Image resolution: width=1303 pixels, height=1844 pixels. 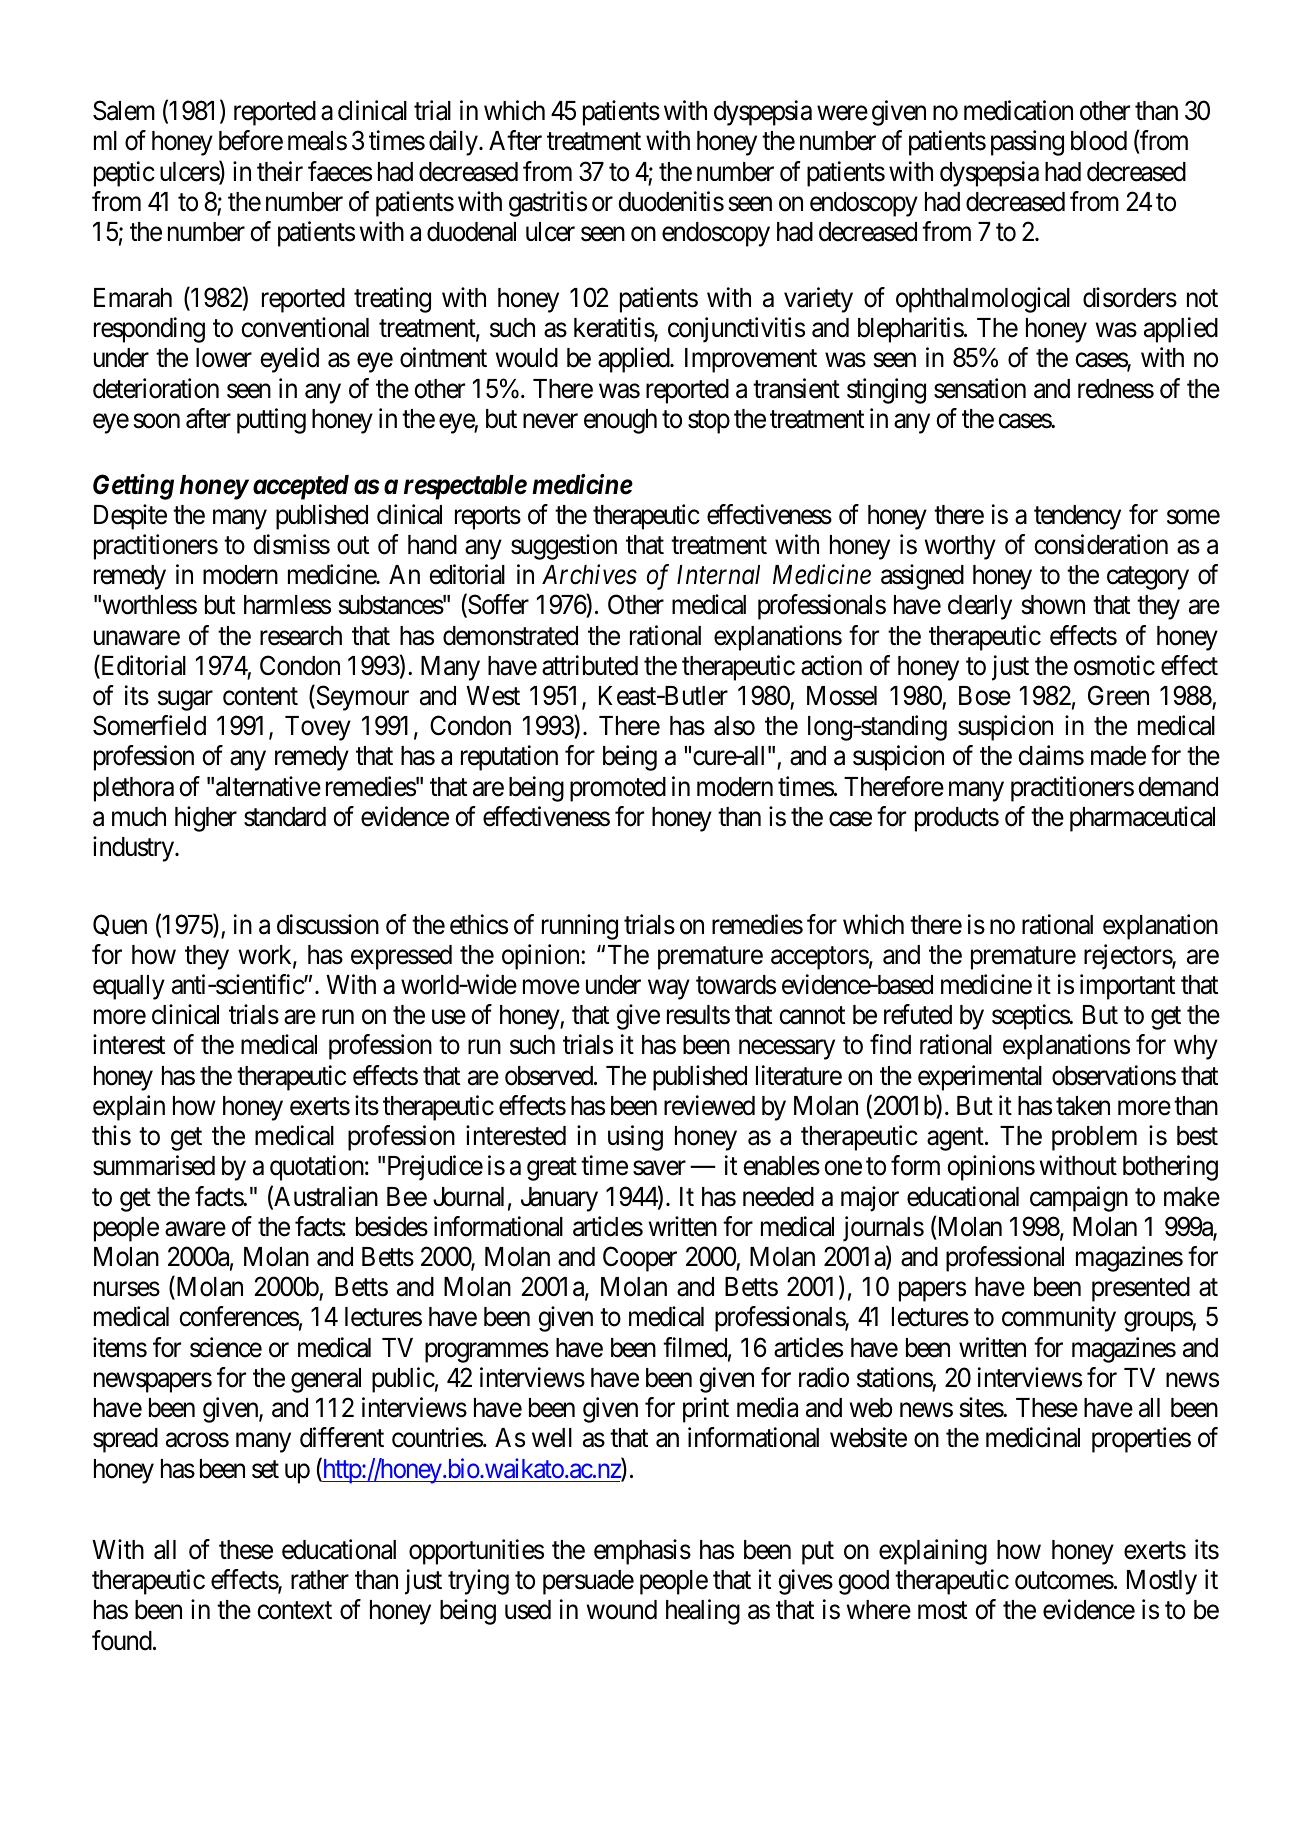 What do you see at coordinates (1099, 141) in the page?
I see `blood` at bounding box center [1099, 141].
